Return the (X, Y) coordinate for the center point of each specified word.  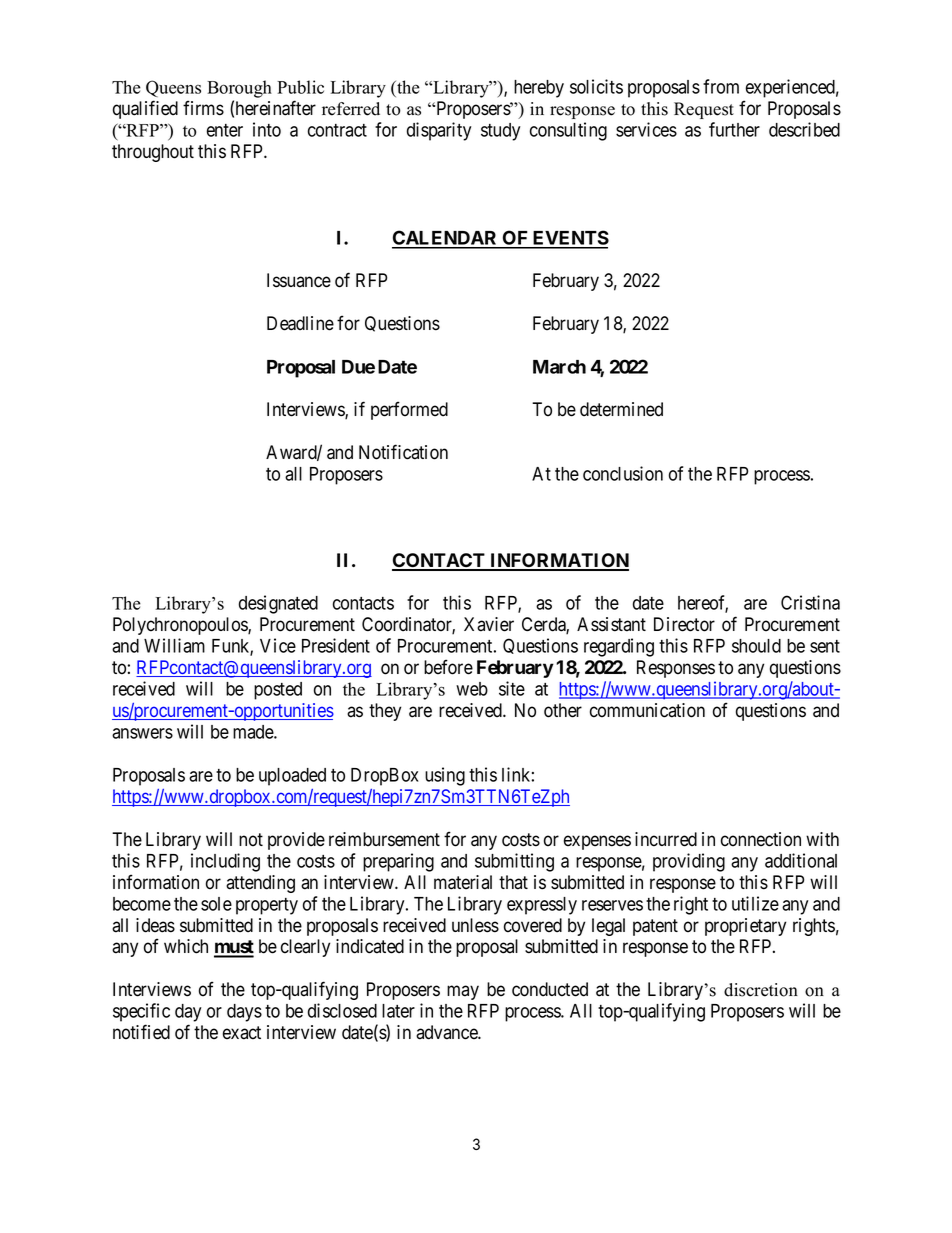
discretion (761, 990)
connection (761, 839)
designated (278, 604)
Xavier (489, 624)
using (445, 776)
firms (203, 108)
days (244, 1013)
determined (621, 409)
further (734, 129)
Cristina (810, 602)
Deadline (300, 323)
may (463, 992)
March (559, 367)
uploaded (292, 777)
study (500, 132)
